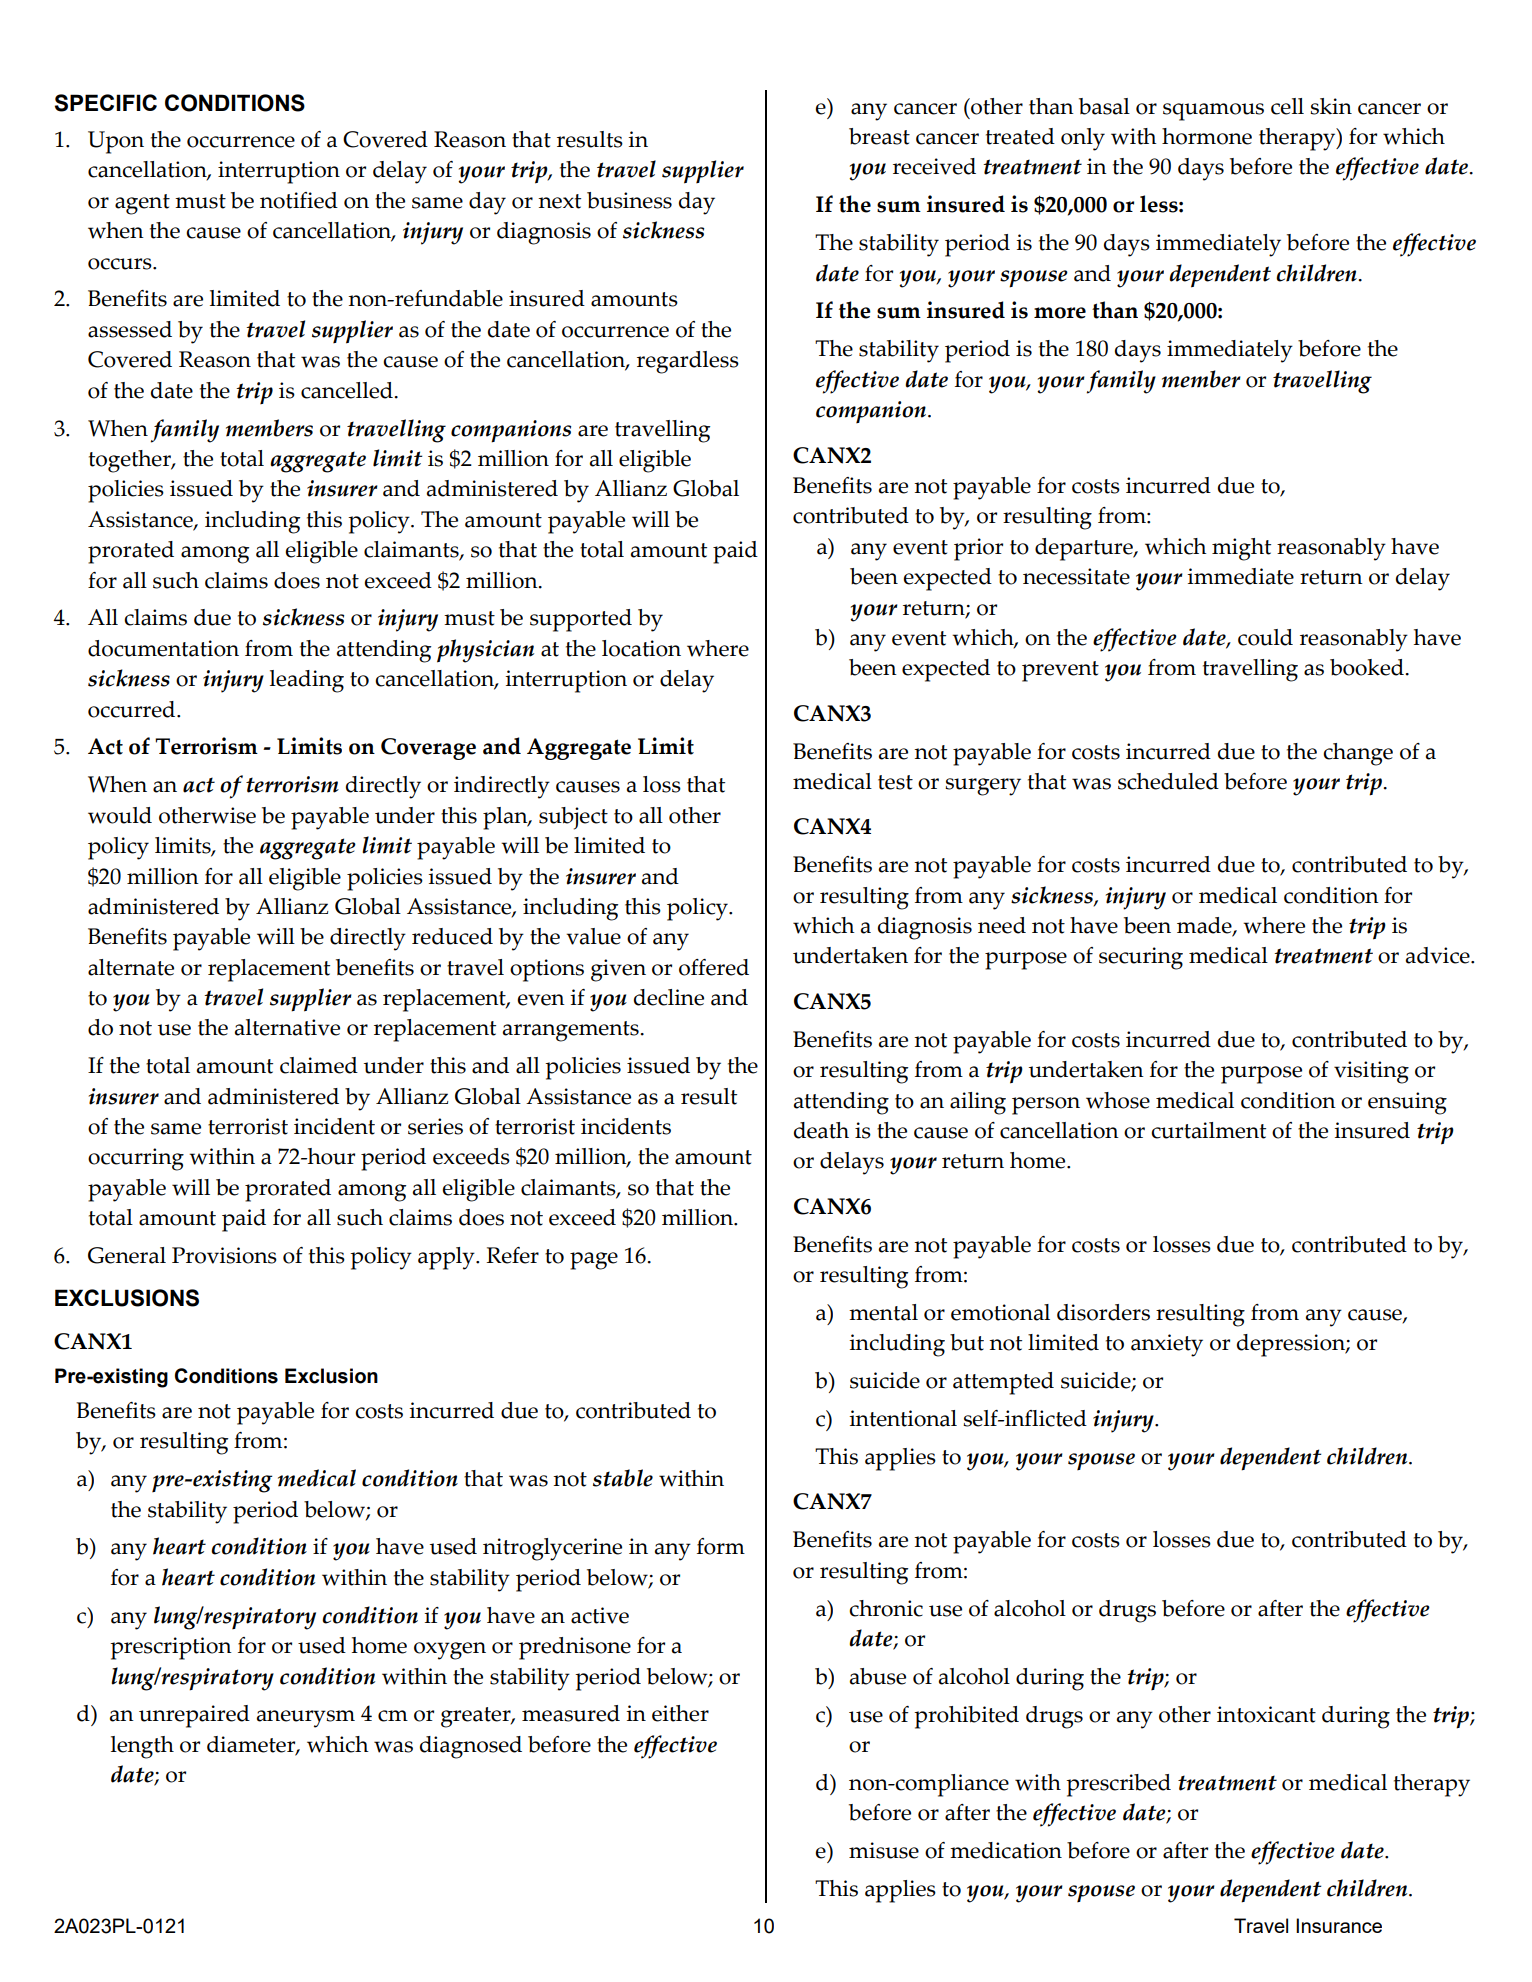  Describe the element at coordinates (1207, 136) in the image. I see `hormone` at that location.
